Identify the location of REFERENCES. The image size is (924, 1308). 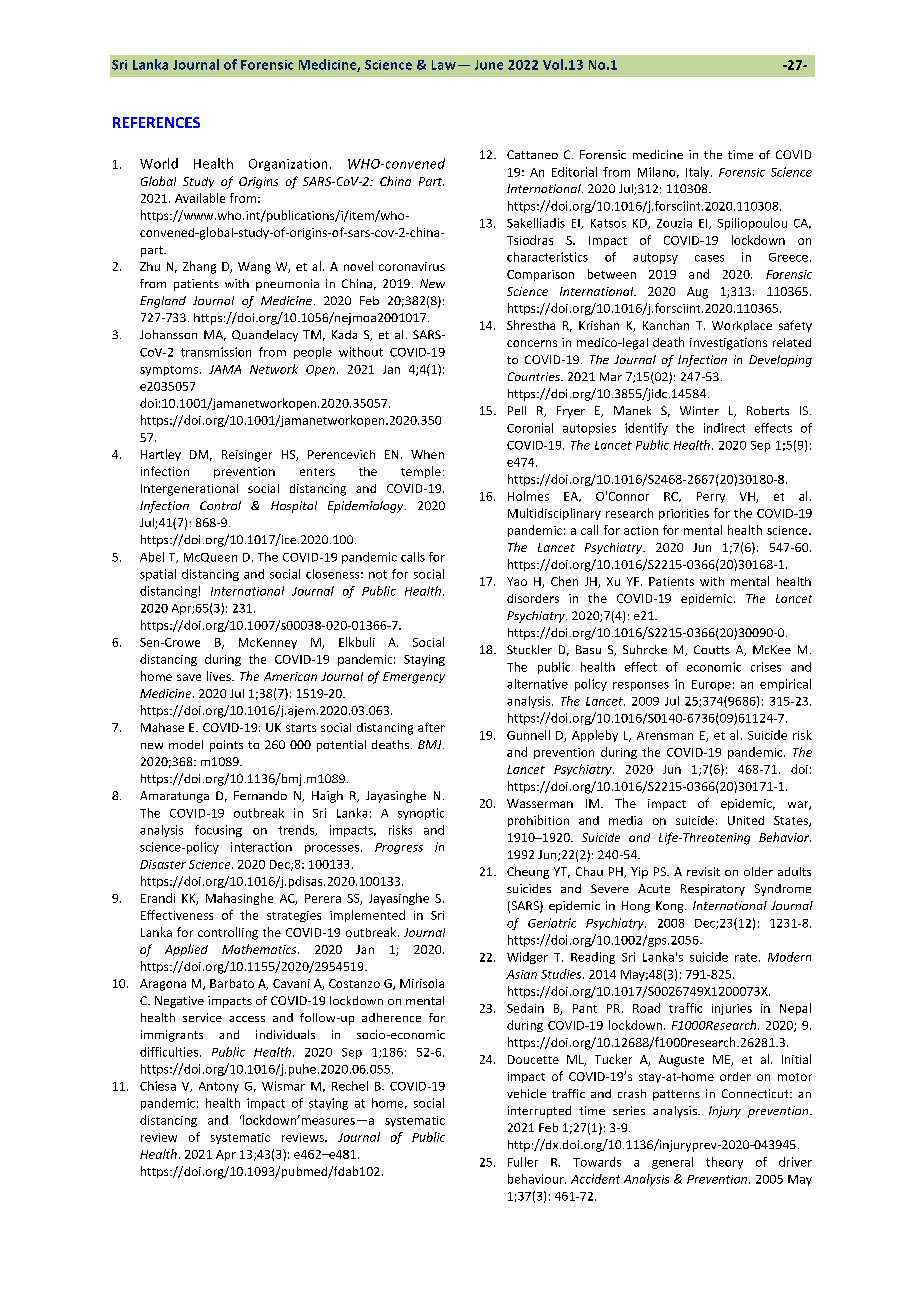
(156, 122).
